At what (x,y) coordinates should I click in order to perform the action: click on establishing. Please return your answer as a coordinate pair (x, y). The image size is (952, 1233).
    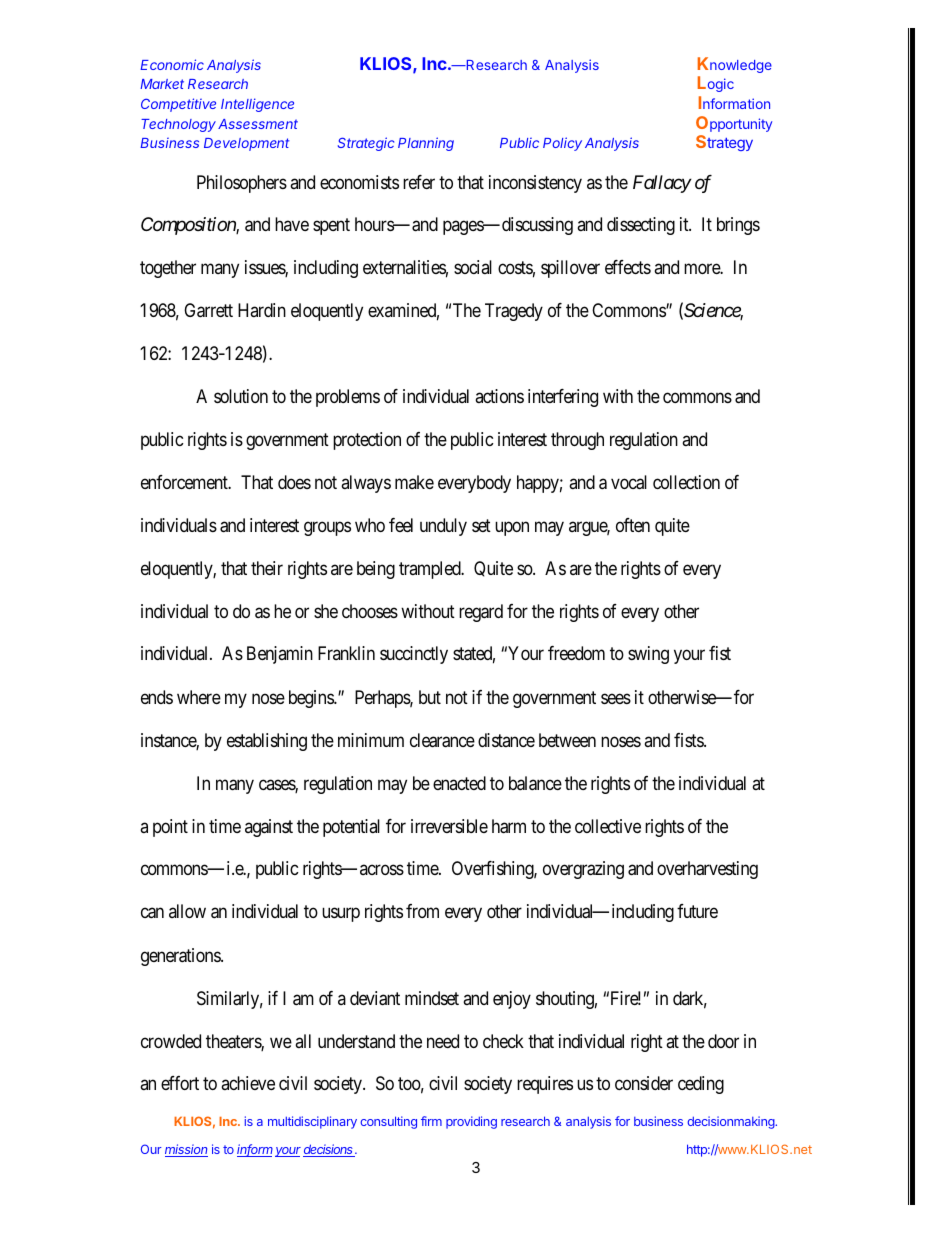
    Looking at the image, I should click on (267, 742).
